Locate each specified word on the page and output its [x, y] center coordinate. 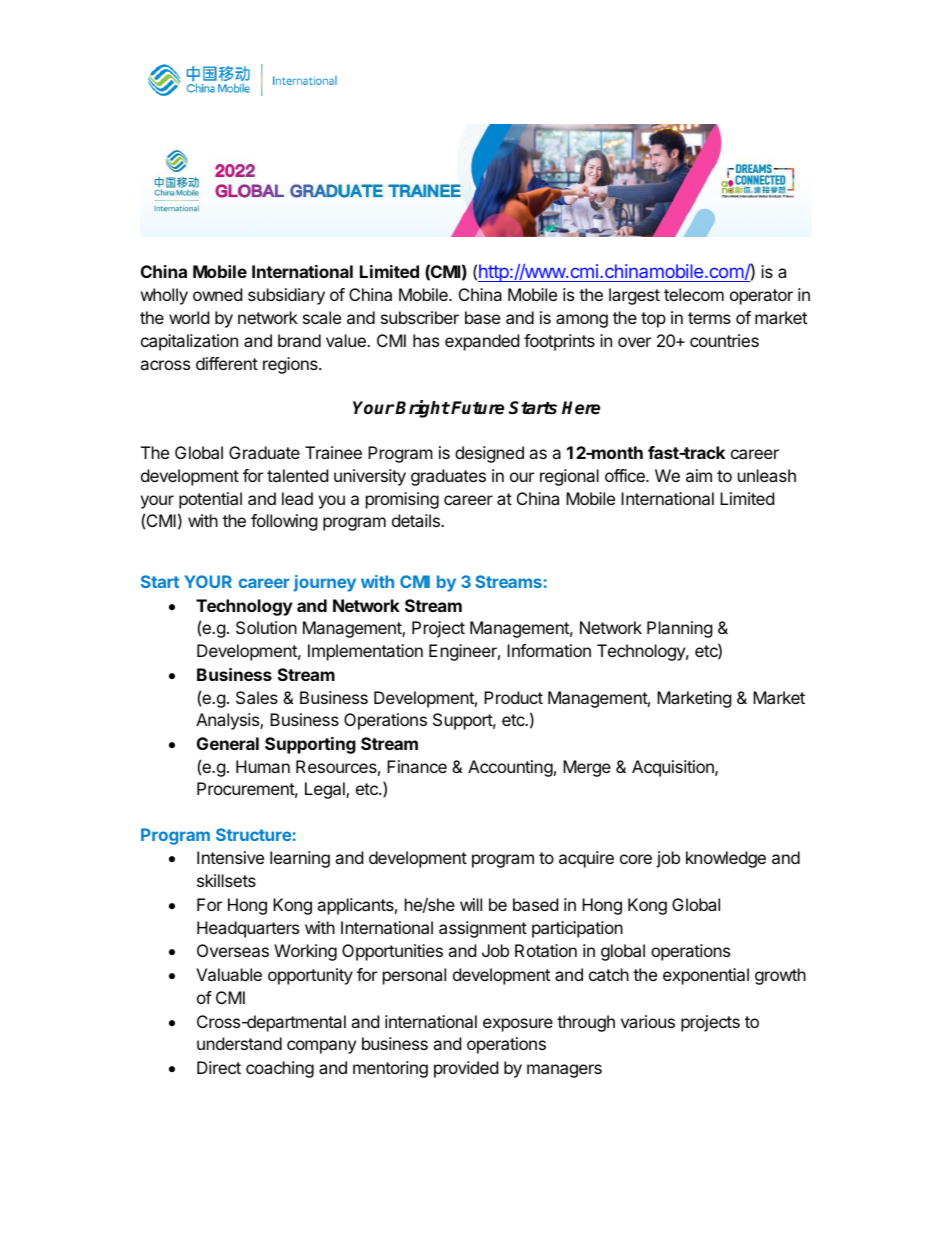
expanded [482, 342]
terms [709, 318]
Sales [257, 697]
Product [513, 697]
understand [239, 1043]
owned [217, 294]
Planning [680, 629]
